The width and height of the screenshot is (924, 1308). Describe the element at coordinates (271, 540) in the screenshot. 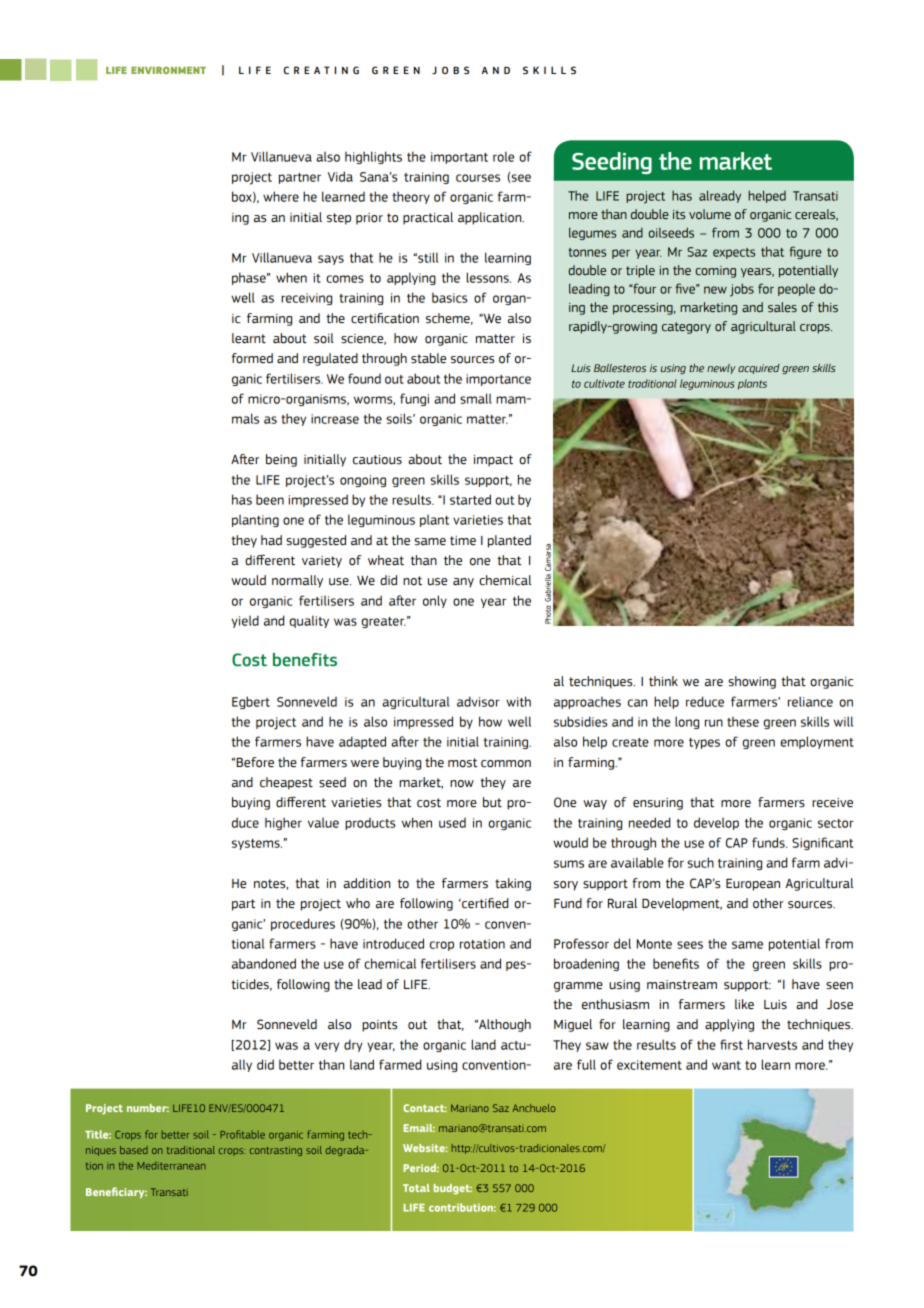

I see `had` at that location.
